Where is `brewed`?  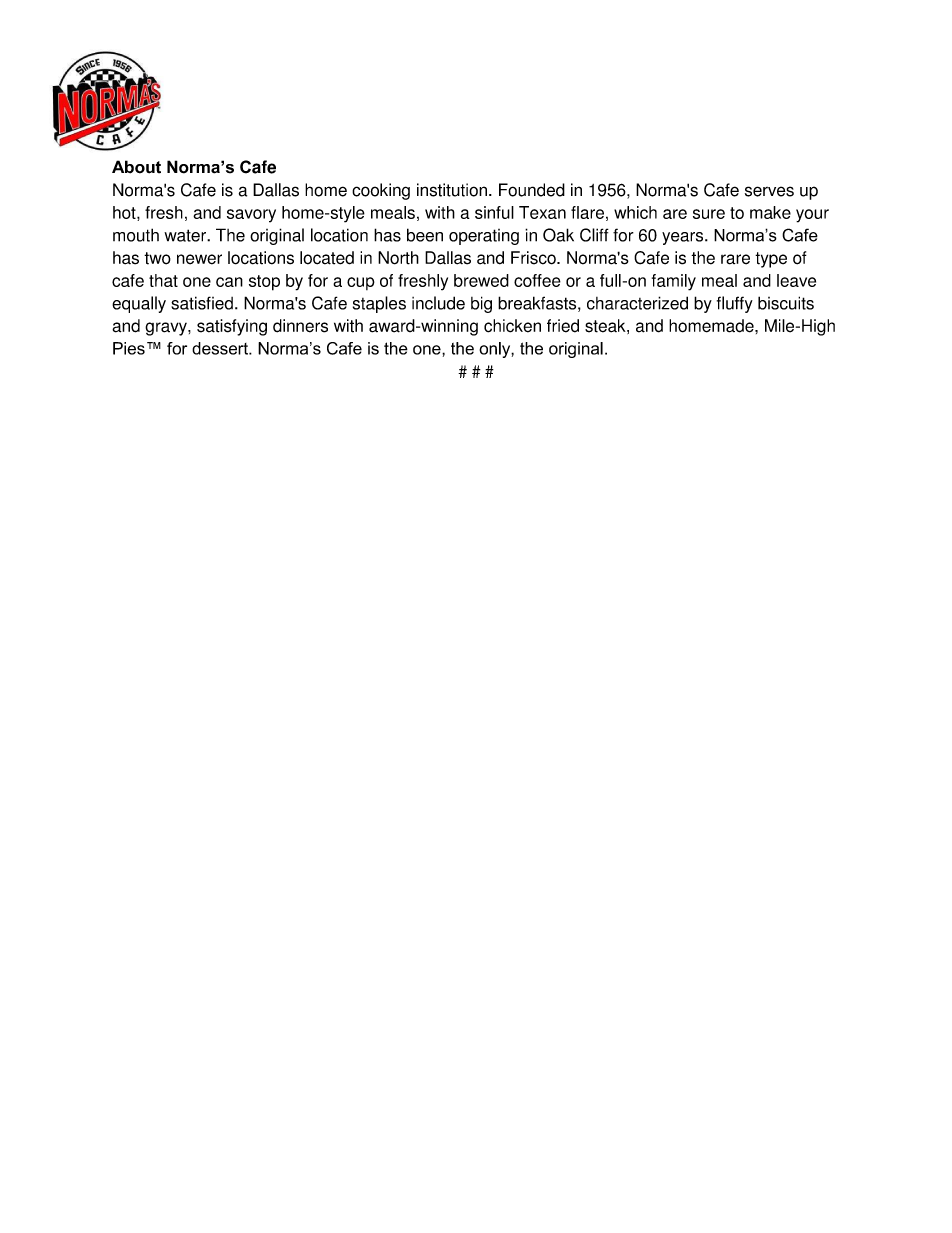
brewed is located at coordinates (481, 280).
